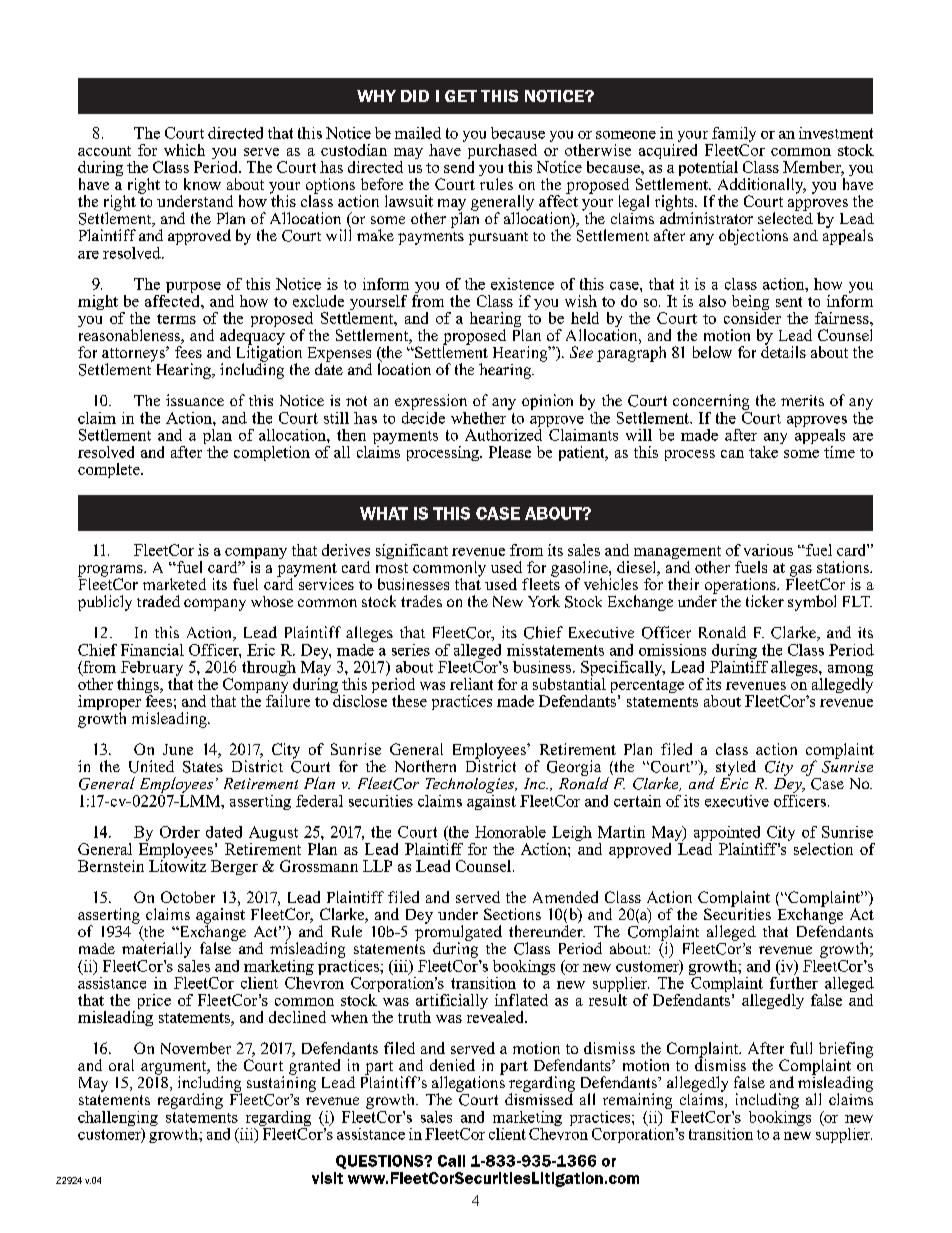 This screenshot has height=1233, width=952. I want to click on challenging, so click(118, 1120).
